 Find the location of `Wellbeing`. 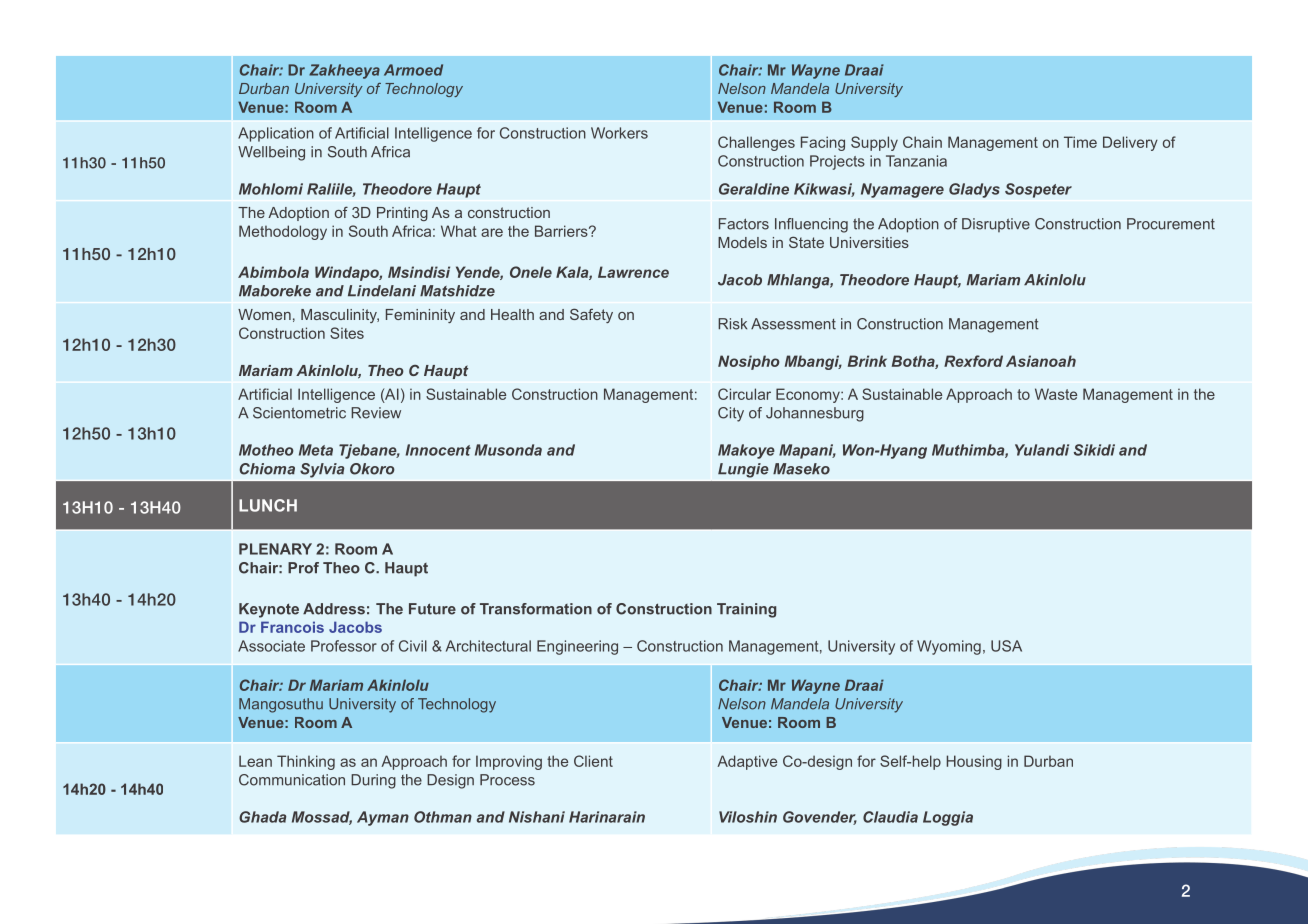

Wellbeing is located at coordinates (271, 153).
